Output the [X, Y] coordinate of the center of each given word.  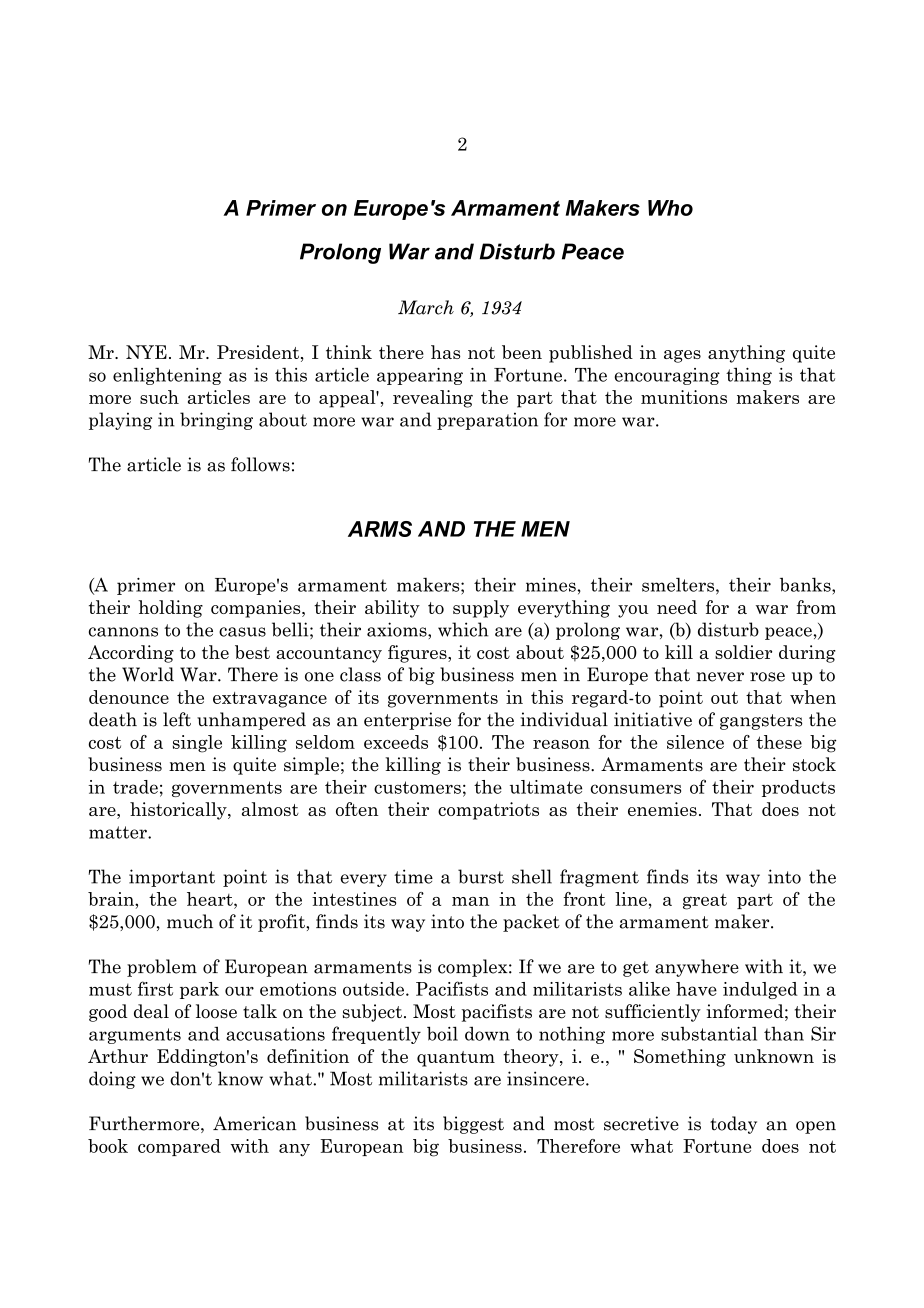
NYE [146, 352]
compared [179, 1147]
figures [418, 654]
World [148, 674]
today [733, 1125]
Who [670, 208]
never [720, 677]
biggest [473, 1125]
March [426, 307]
